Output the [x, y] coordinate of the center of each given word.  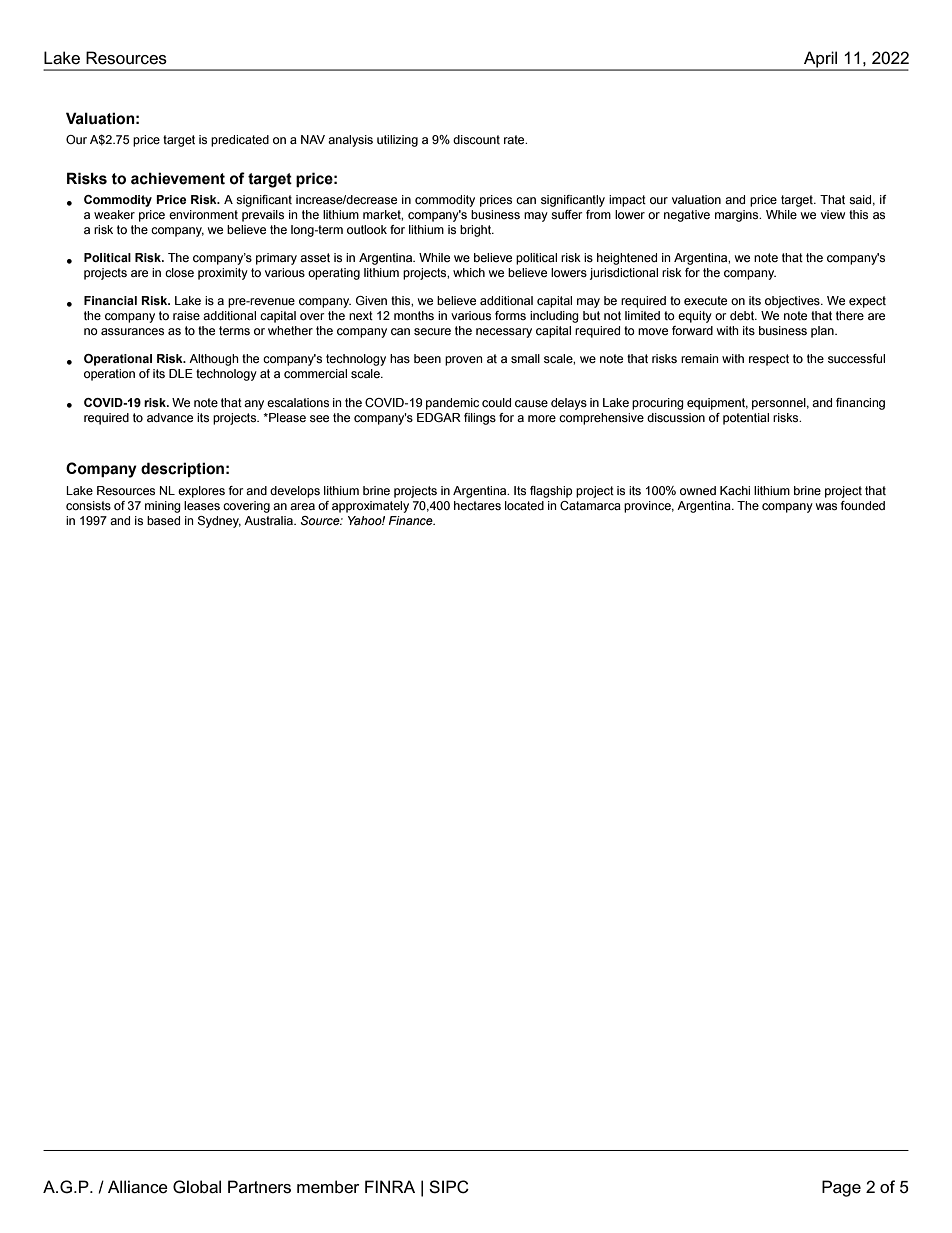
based [163, 520]
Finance [412, 520]
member [328, 1187]
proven [463, 361]
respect [769, 360]
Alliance [138, 1187]
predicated [240, 141]
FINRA [390, 1186]
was [826, 506]
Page [841, 1188]
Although [214, 360]
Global [197, 1187]
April [821, 60]
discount [476, 139]
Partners [259, 1187]
